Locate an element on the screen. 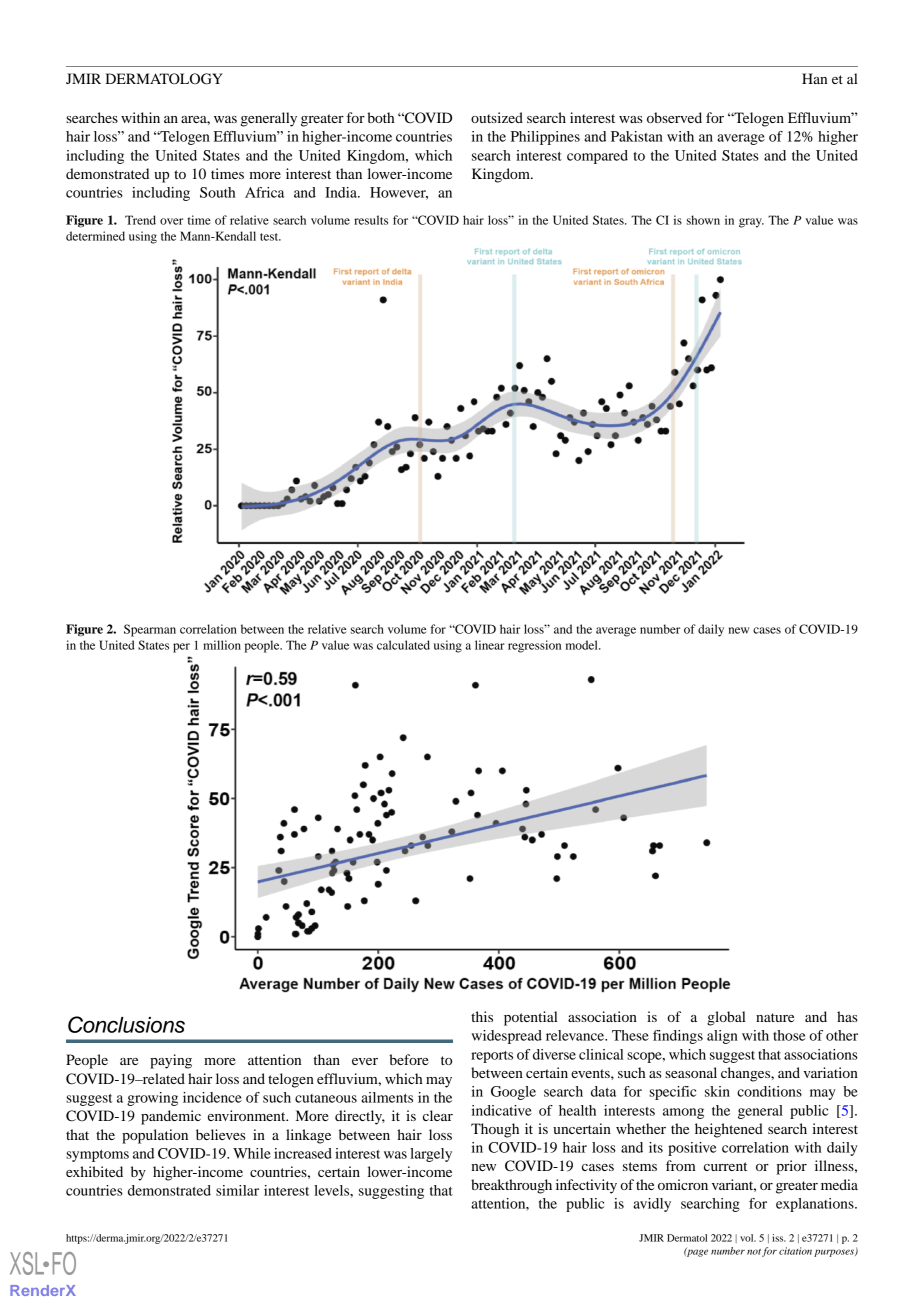  this is located at coordinates (482, 1016).
